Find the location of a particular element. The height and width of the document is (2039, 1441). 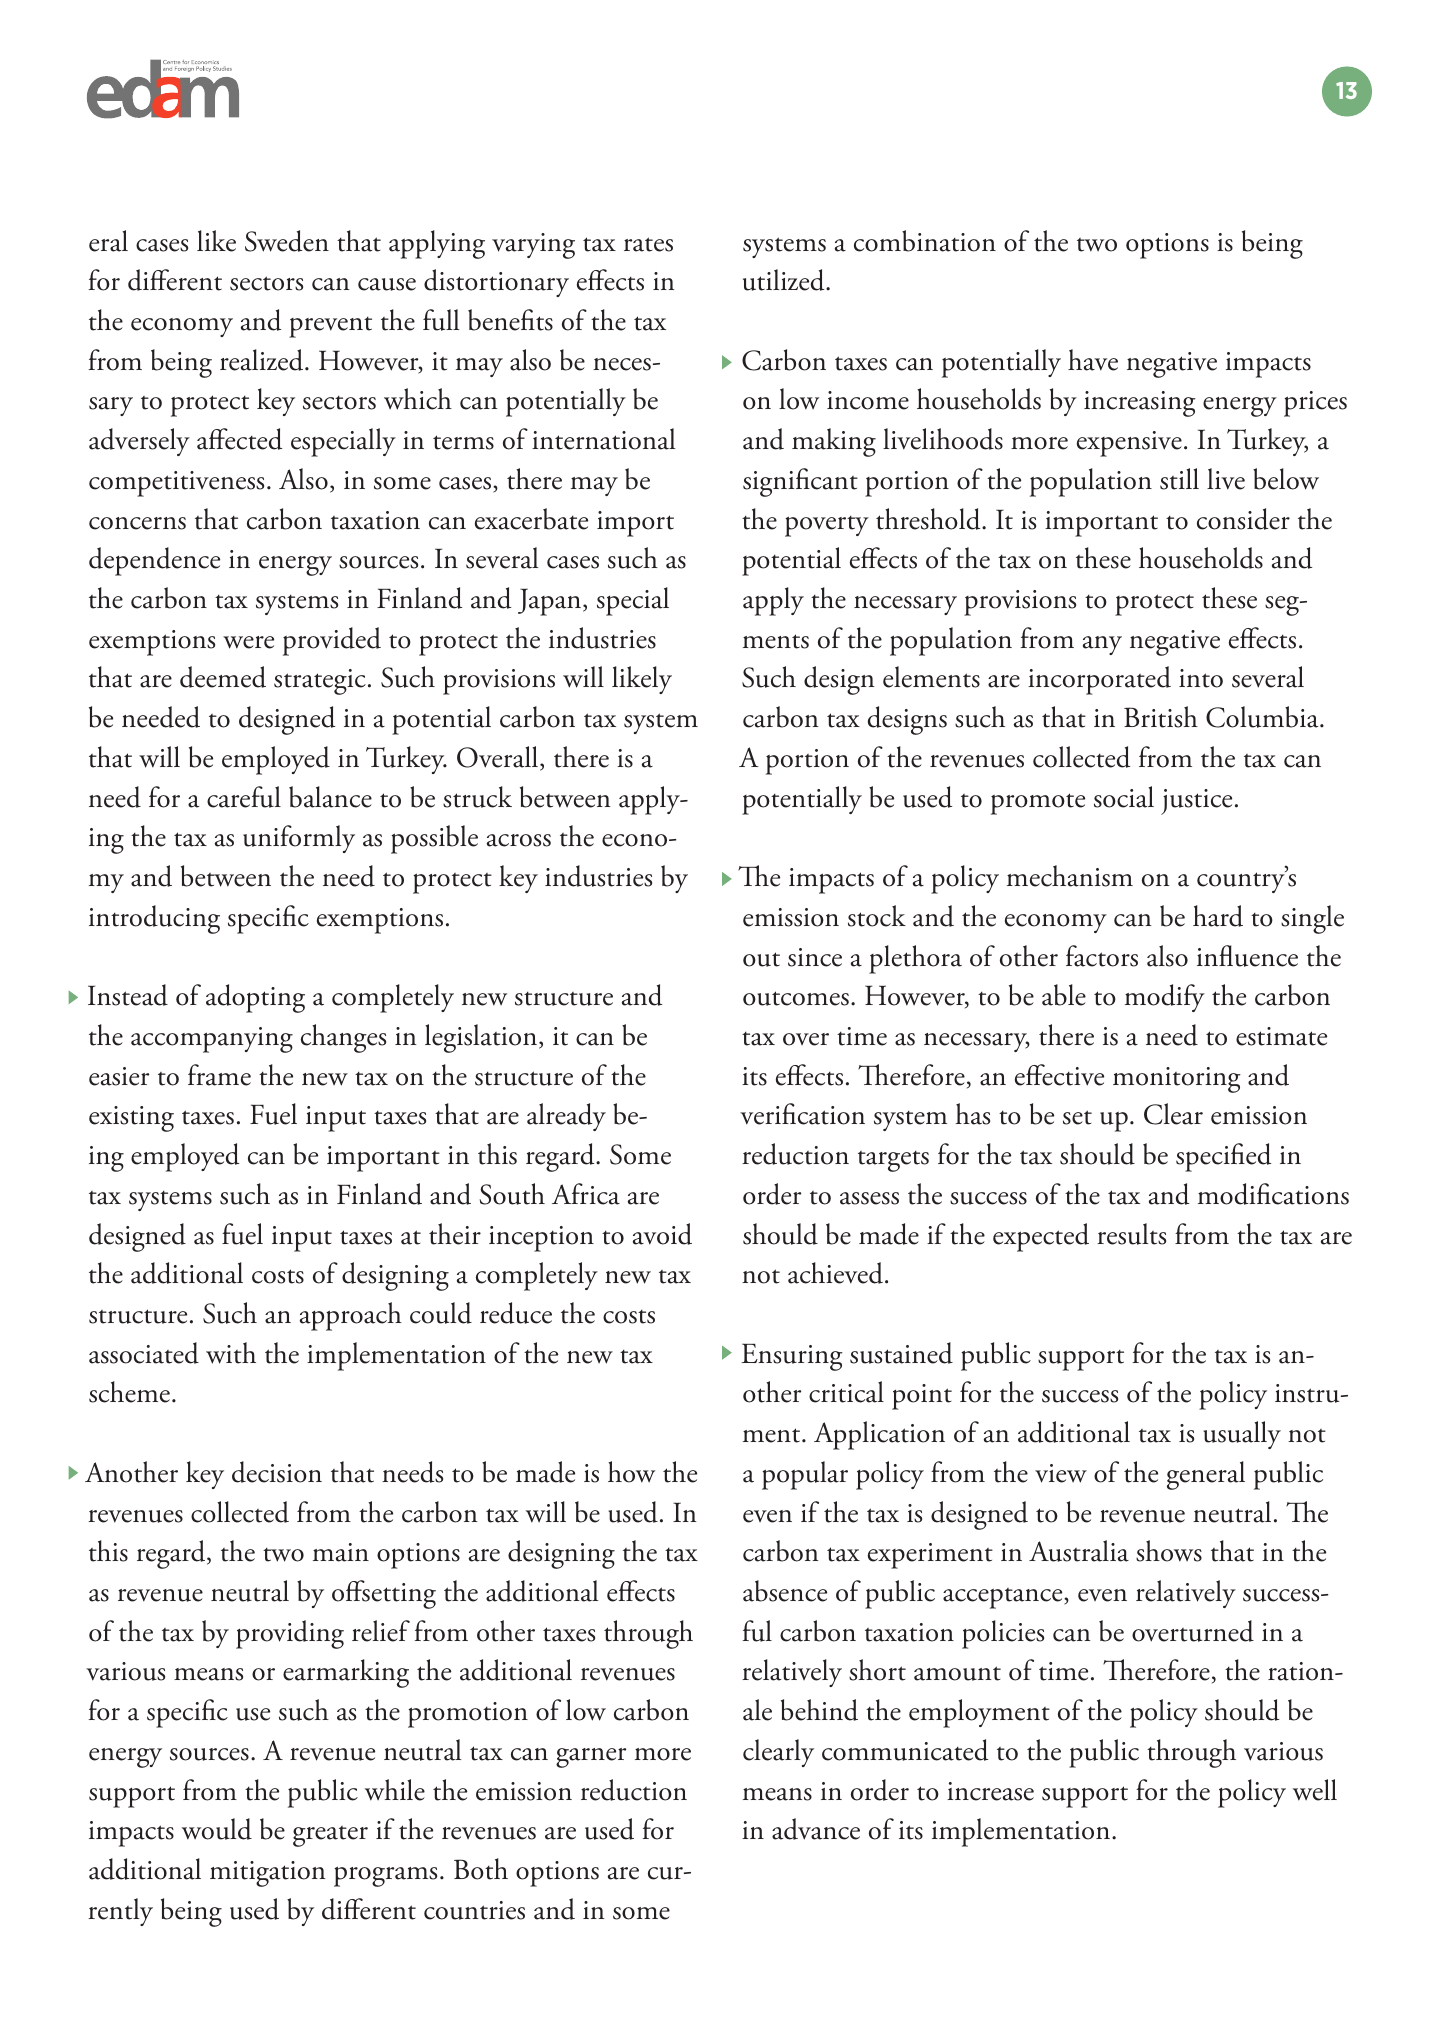

decision is located at coordinates (277, 1472).
